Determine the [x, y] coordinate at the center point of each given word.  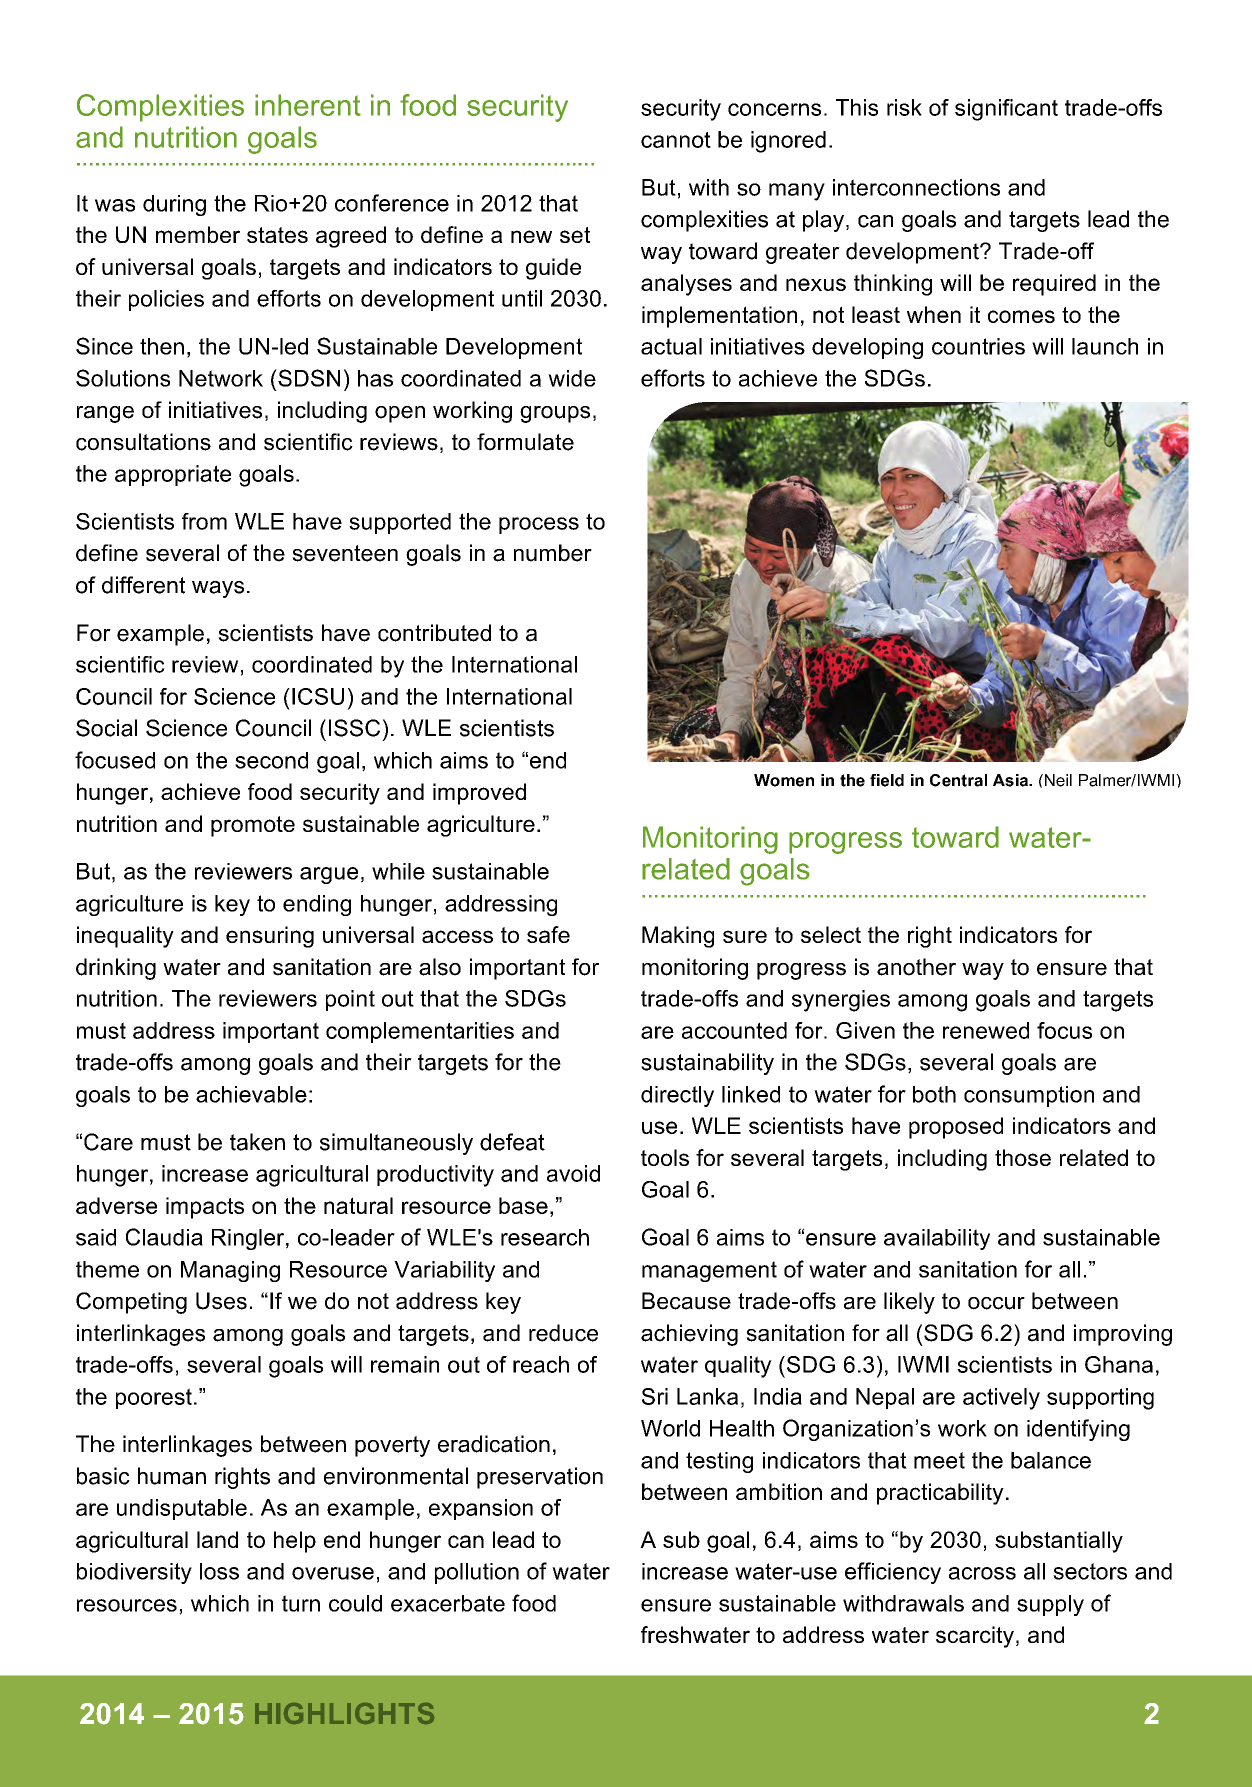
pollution [477, 1573]
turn [301, 1603]
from [204, 521]
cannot [676, 140]
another [916, 967]
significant [1006, 110]
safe [548, 934]
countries [978, 346]
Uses [221, 1301]
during [174, 205]
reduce [563, 1333]
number [553, 553]
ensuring [270, 937]
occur [996, 1303]
